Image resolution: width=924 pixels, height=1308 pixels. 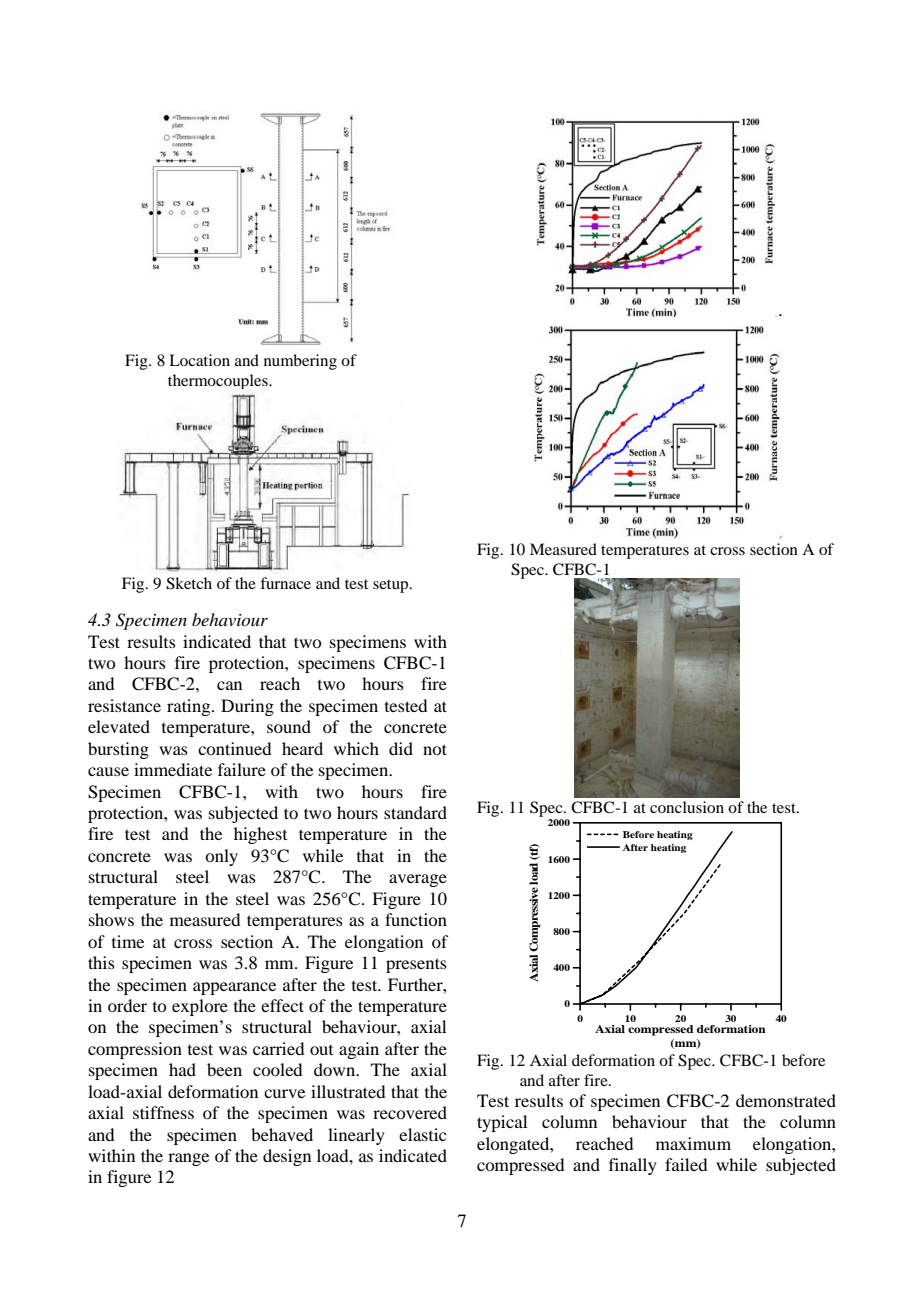 What do you see at coordinates (415, 812) in the page?
I see `standard` at bounding box center [415, 812].
